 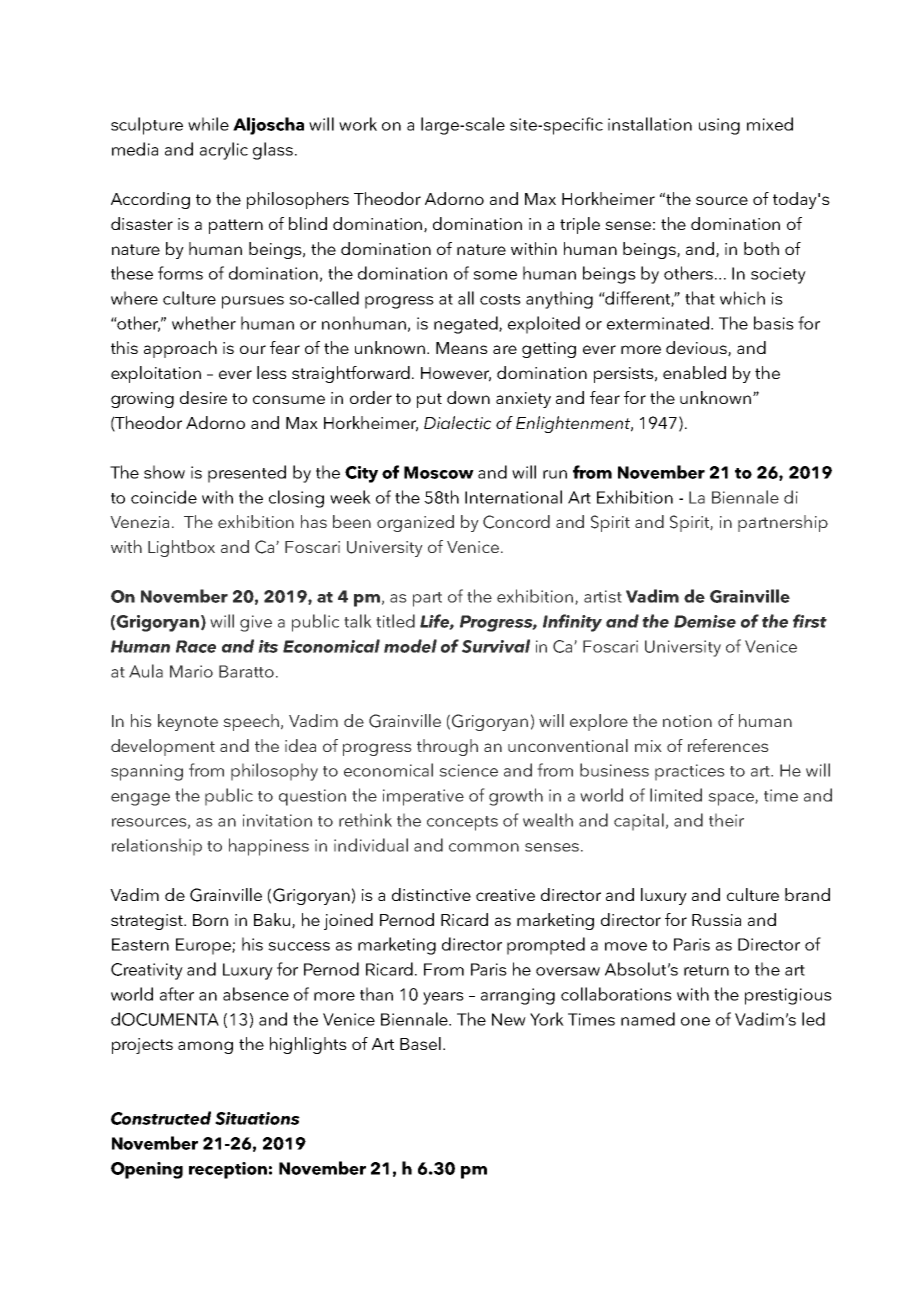 What do you see at coordinates (224, 151) in the page?
I see `acrylic` at bounding box center [224, 151].
